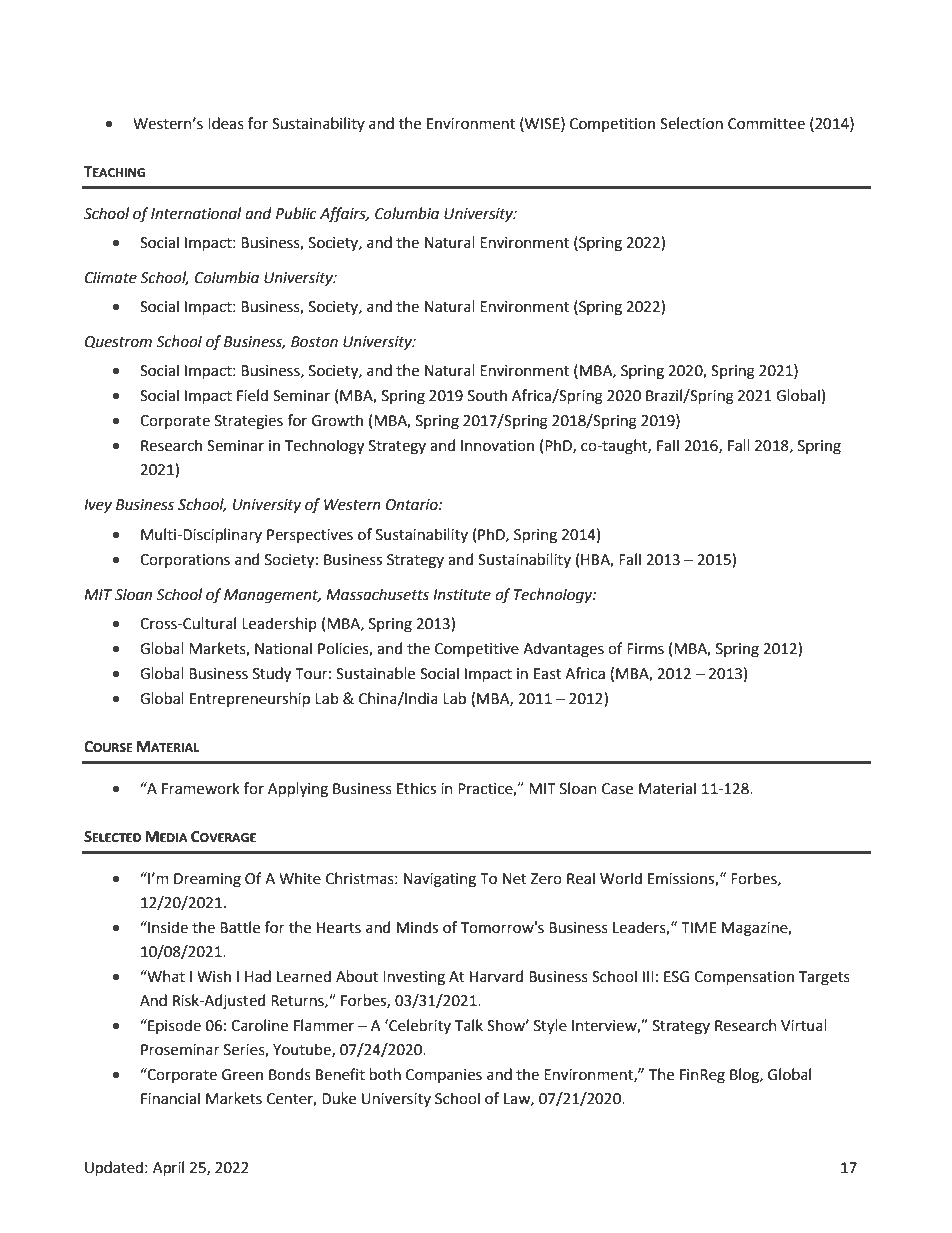 The width and height of the screenshot is (952, 1233). I want to click on Inside, so click(167, 927).
